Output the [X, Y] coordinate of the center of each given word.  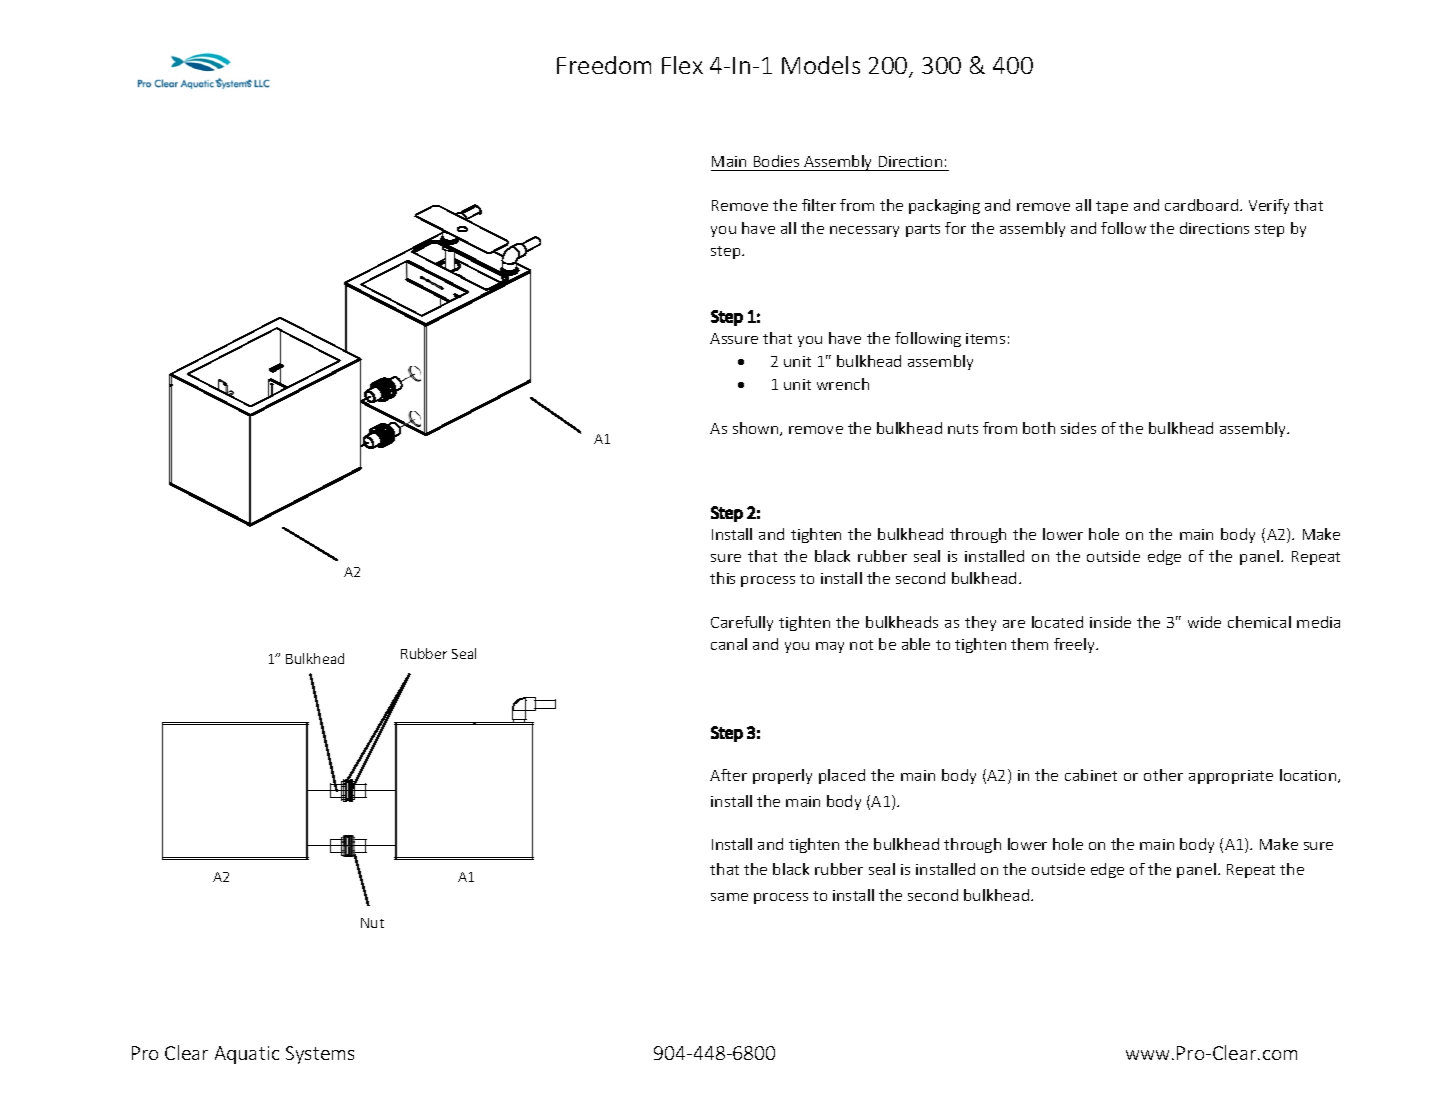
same [729, 897]
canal [729, 644]
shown [757, 429]
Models [821, 65]
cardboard [1201, 205]
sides [1078, 428]
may [830, 647]
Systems [320, 1055]
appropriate [1231, 777]
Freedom [604, 65]
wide [1204, 622]
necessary [864, 231]
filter [819, 205]
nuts [963, 429]
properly [782, 776]
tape [1112, 207]
